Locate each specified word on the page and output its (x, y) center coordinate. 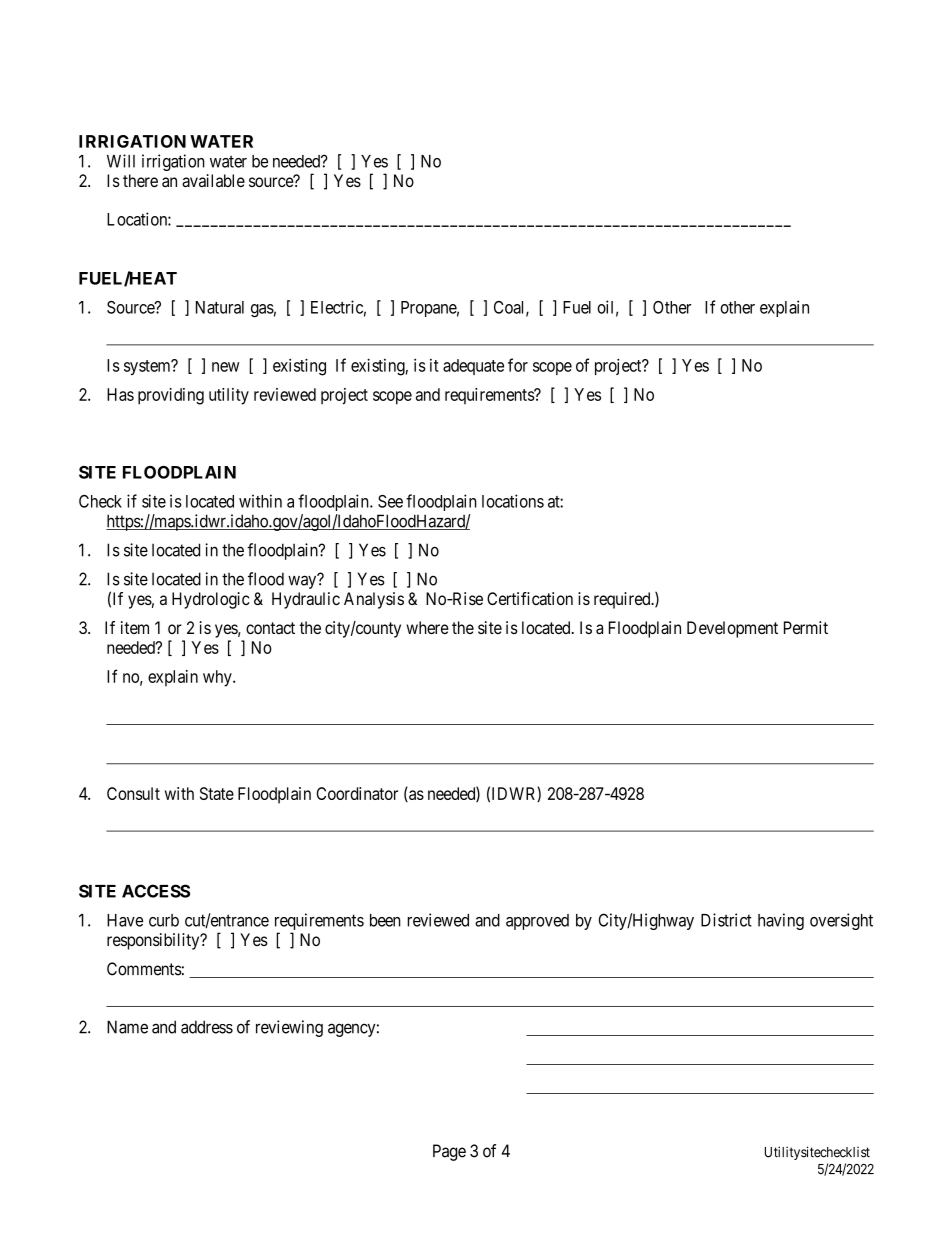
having (781, 921)
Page (449, 1152)
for (518, 365)
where (427, 627)
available (213, 180)
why (218, 678)
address (207, 1027)
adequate (473, 367)
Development (732, 629)
